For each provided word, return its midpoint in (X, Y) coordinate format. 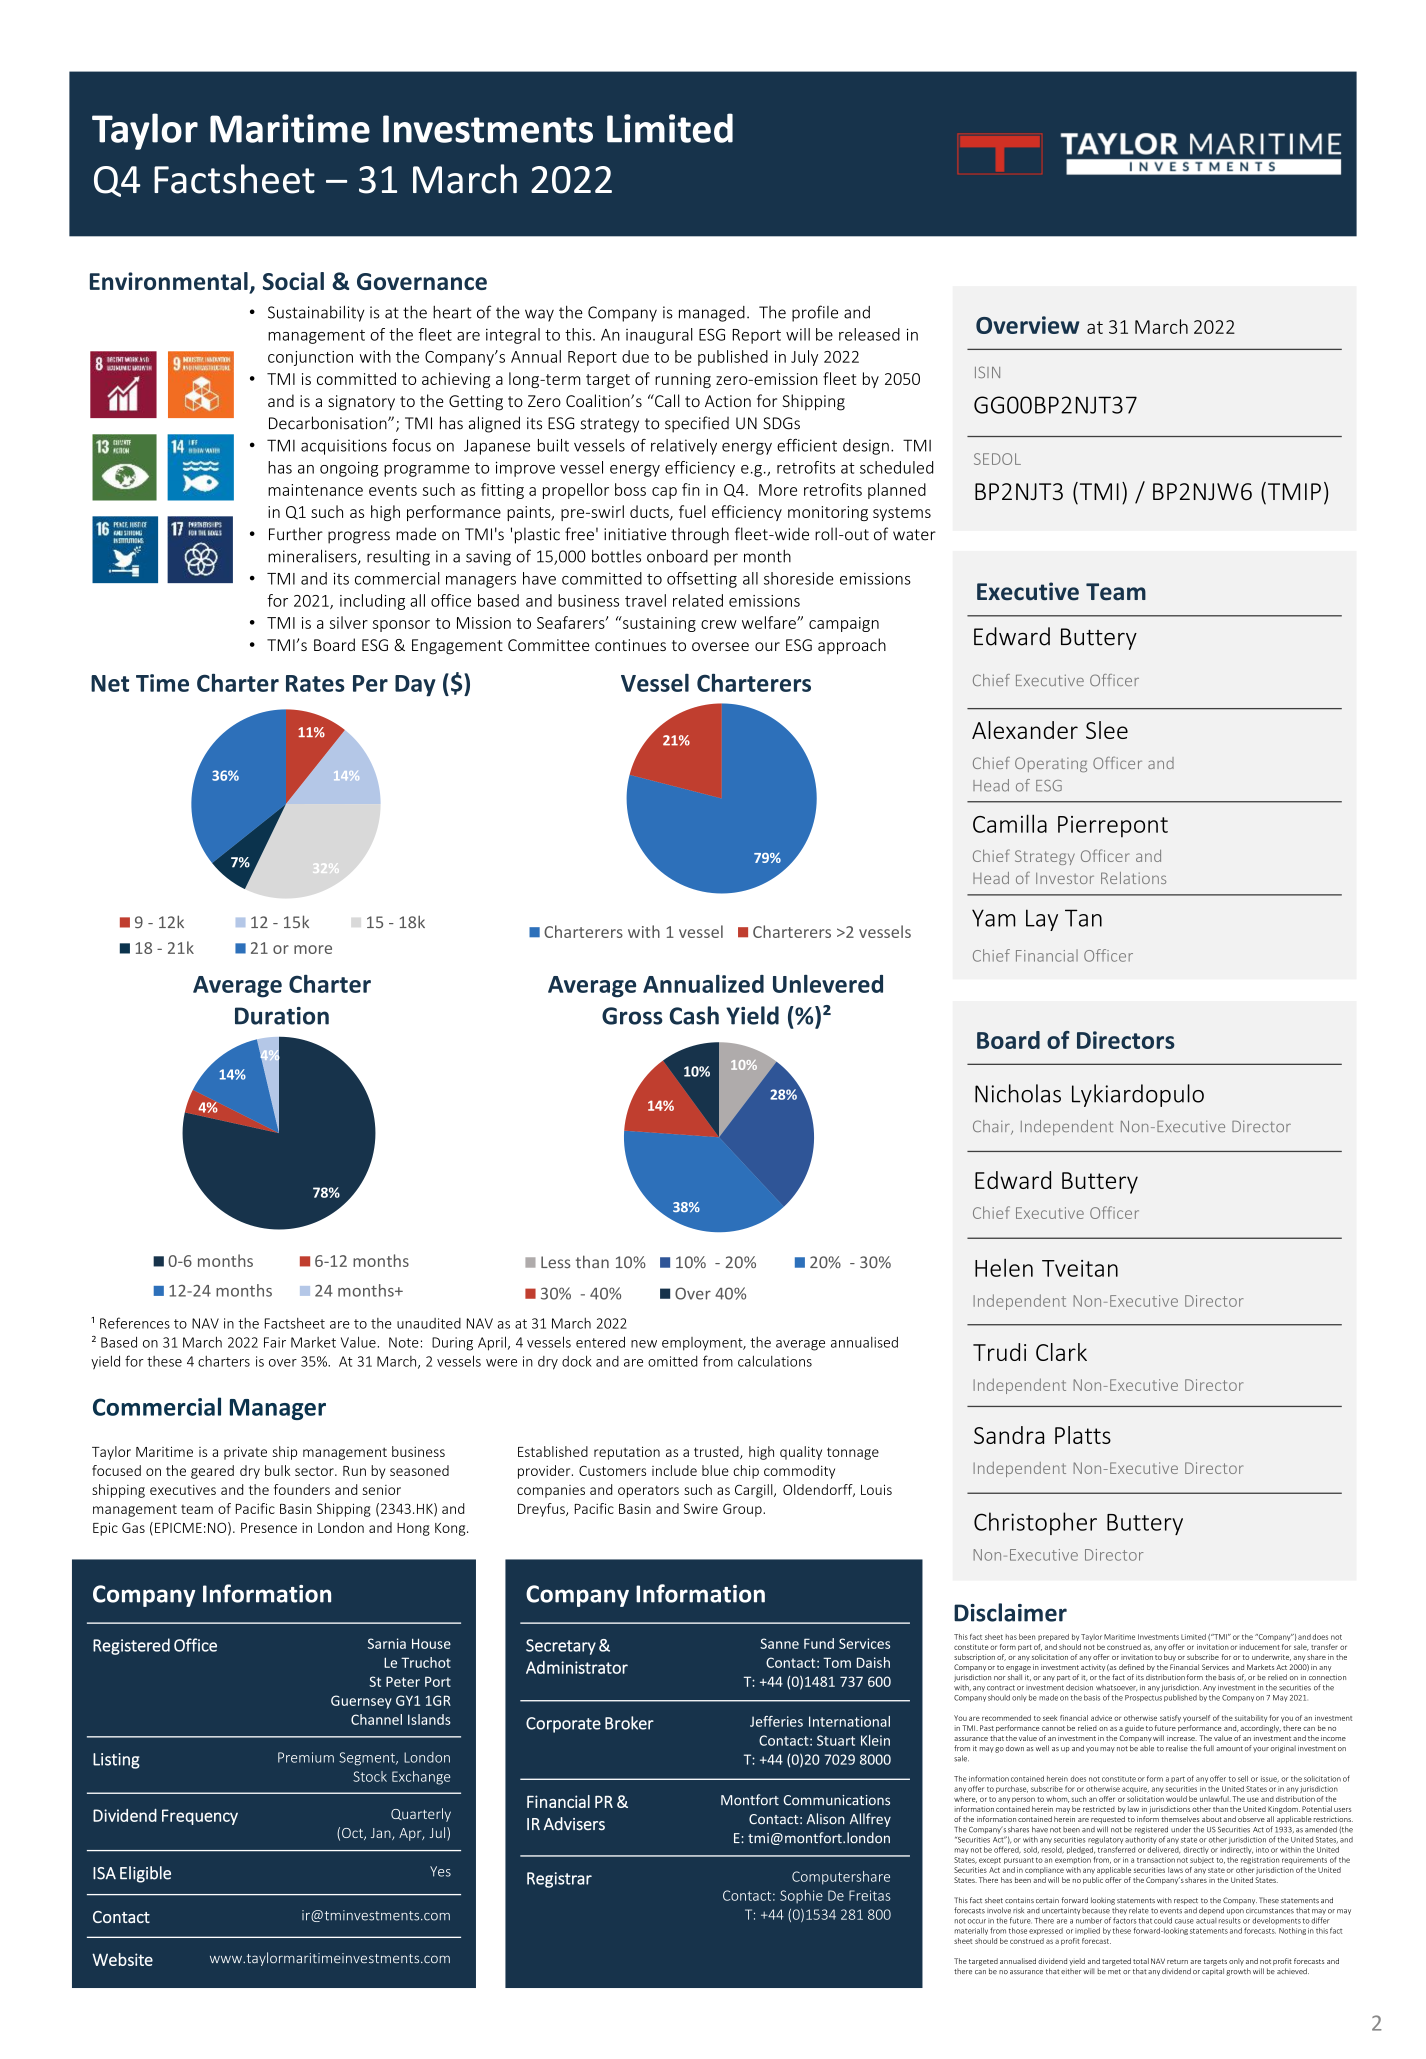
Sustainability (316, 313)
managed (712, 314)
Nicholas (1018, 1093)
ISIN (987, 372)
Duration (282, 1016)
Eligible (145, 1874)
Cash (694, 1015)
